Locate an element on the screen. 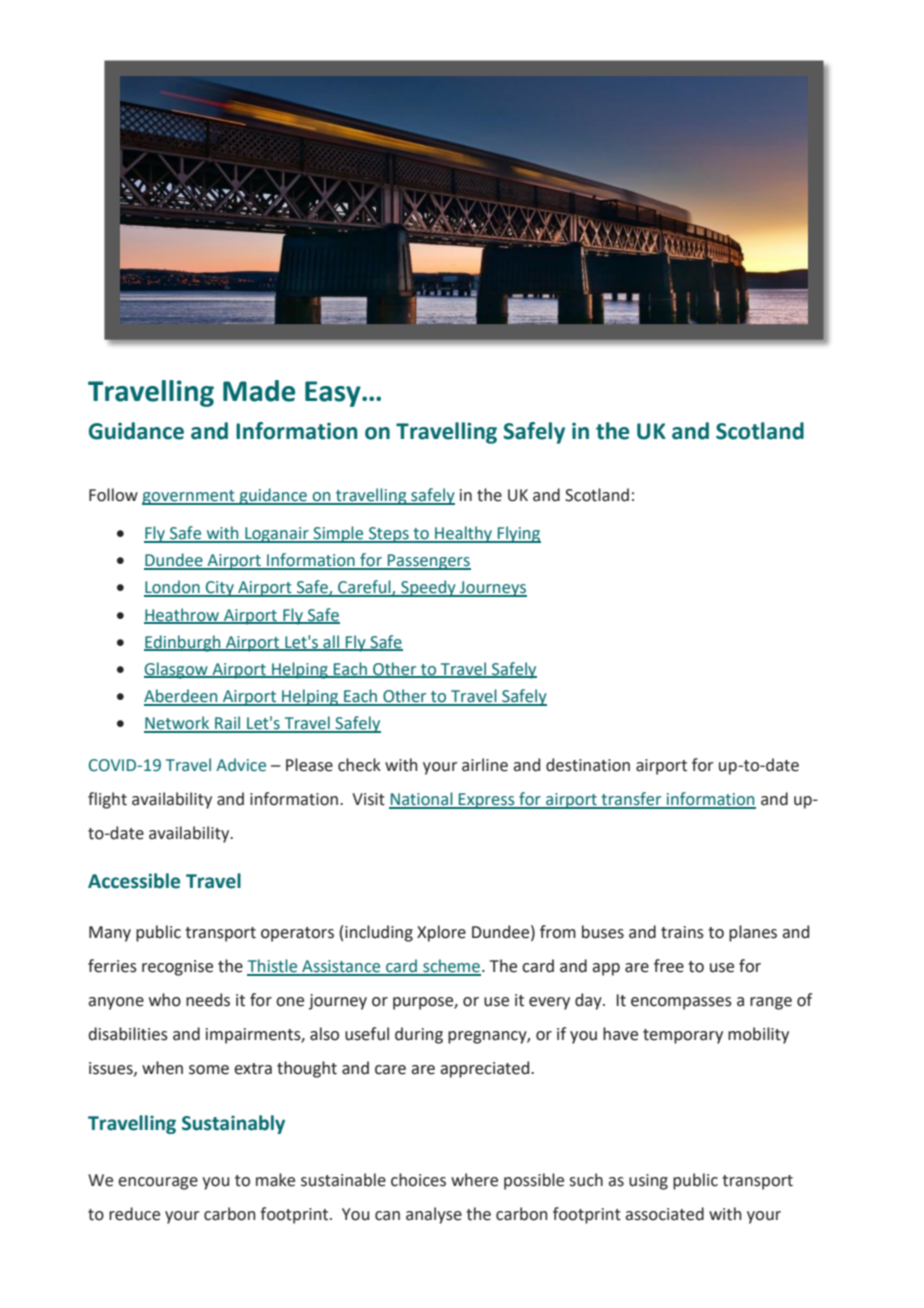 This screenshot has height=1308, width=924. Glasgow is located at coordinates (177, 670).
